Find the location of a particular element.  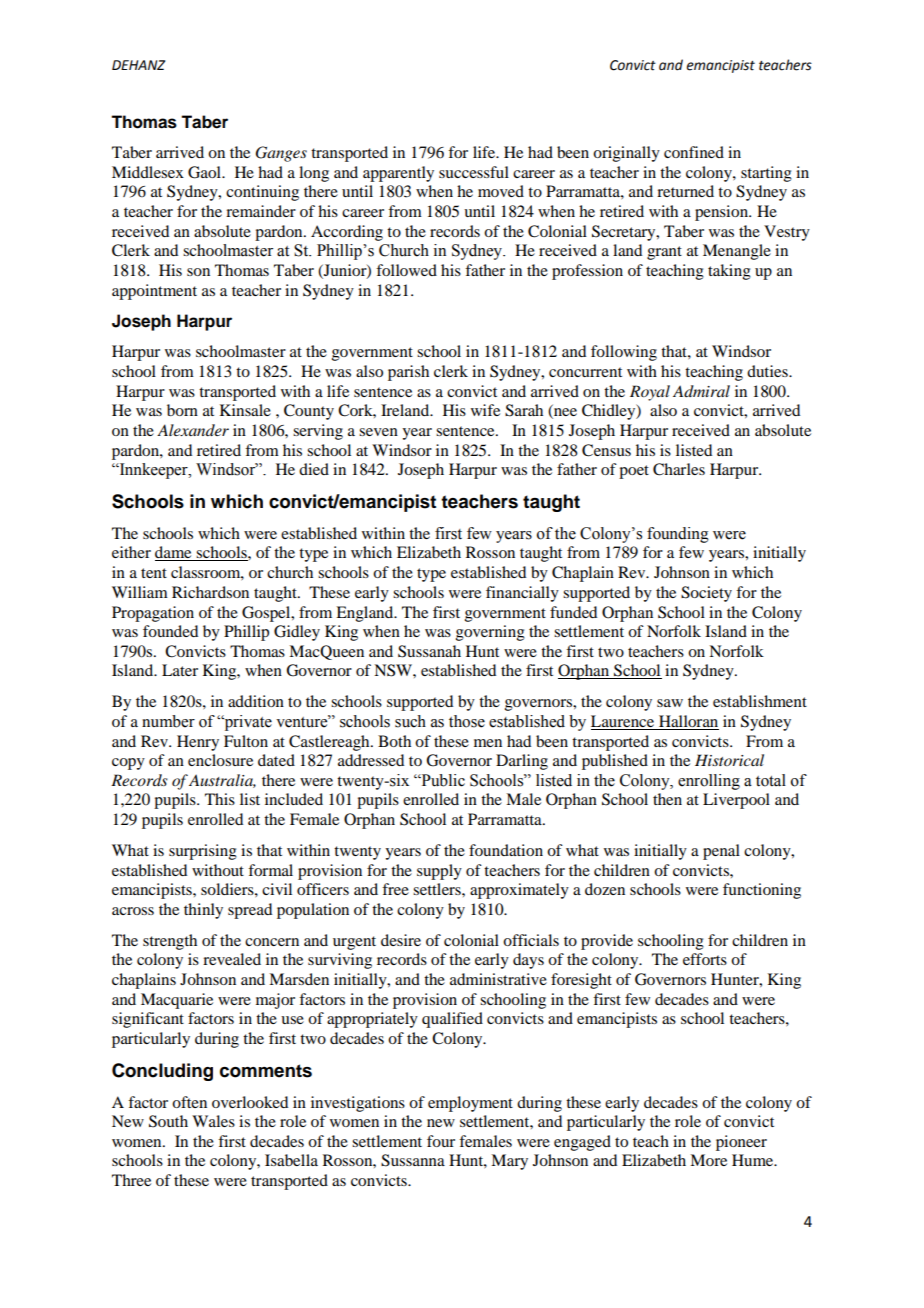

surprising is located at coordinates (203, 852).
